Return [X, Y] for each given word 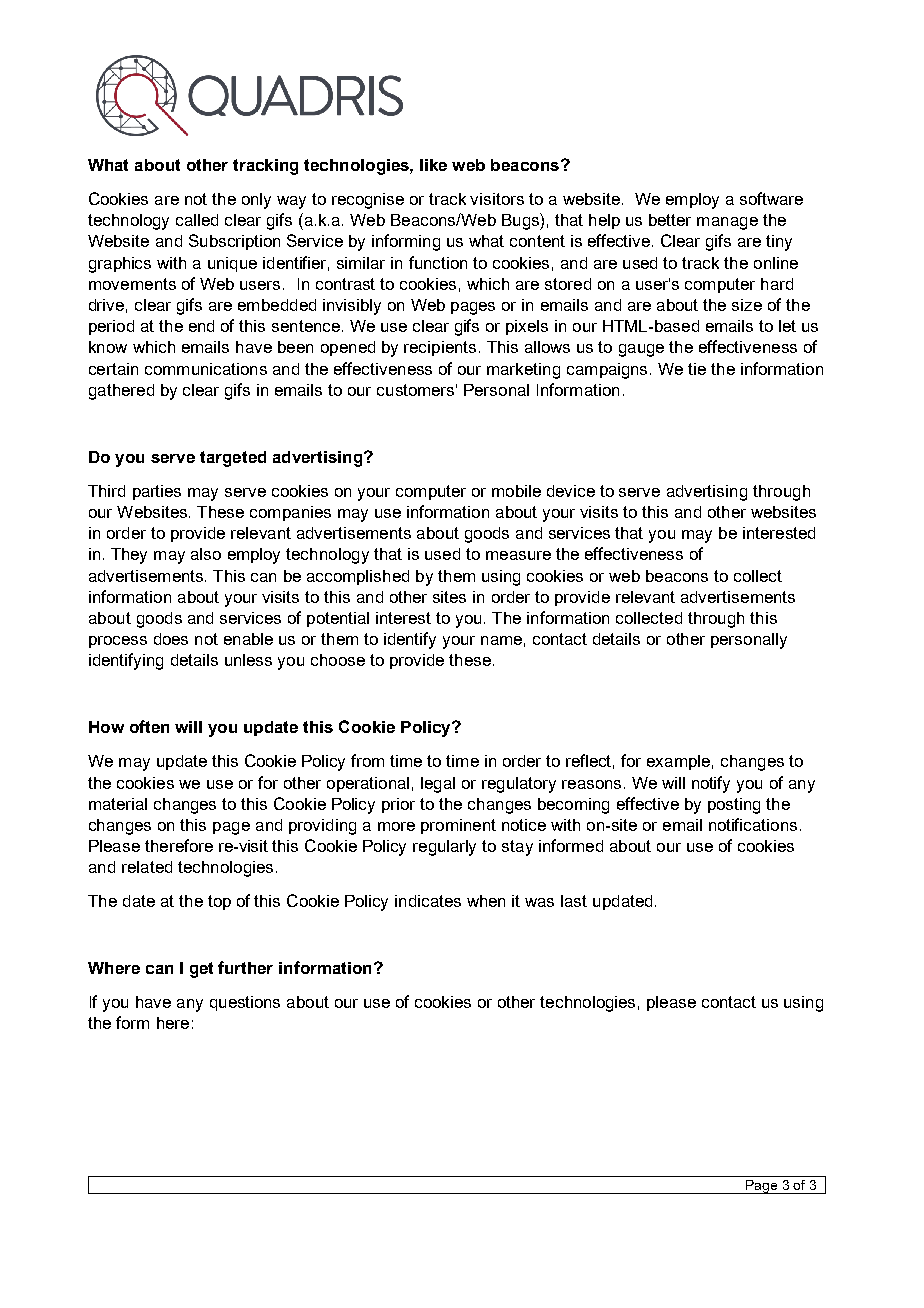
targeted [233, 459]
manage [727, 223]
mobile [516, 491]
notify [711, 784]
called [197, 220]
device [571, 491]
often [149, 726]
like [433, 165]
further [245, 967]
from [367, 760]
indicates [428, 901]
